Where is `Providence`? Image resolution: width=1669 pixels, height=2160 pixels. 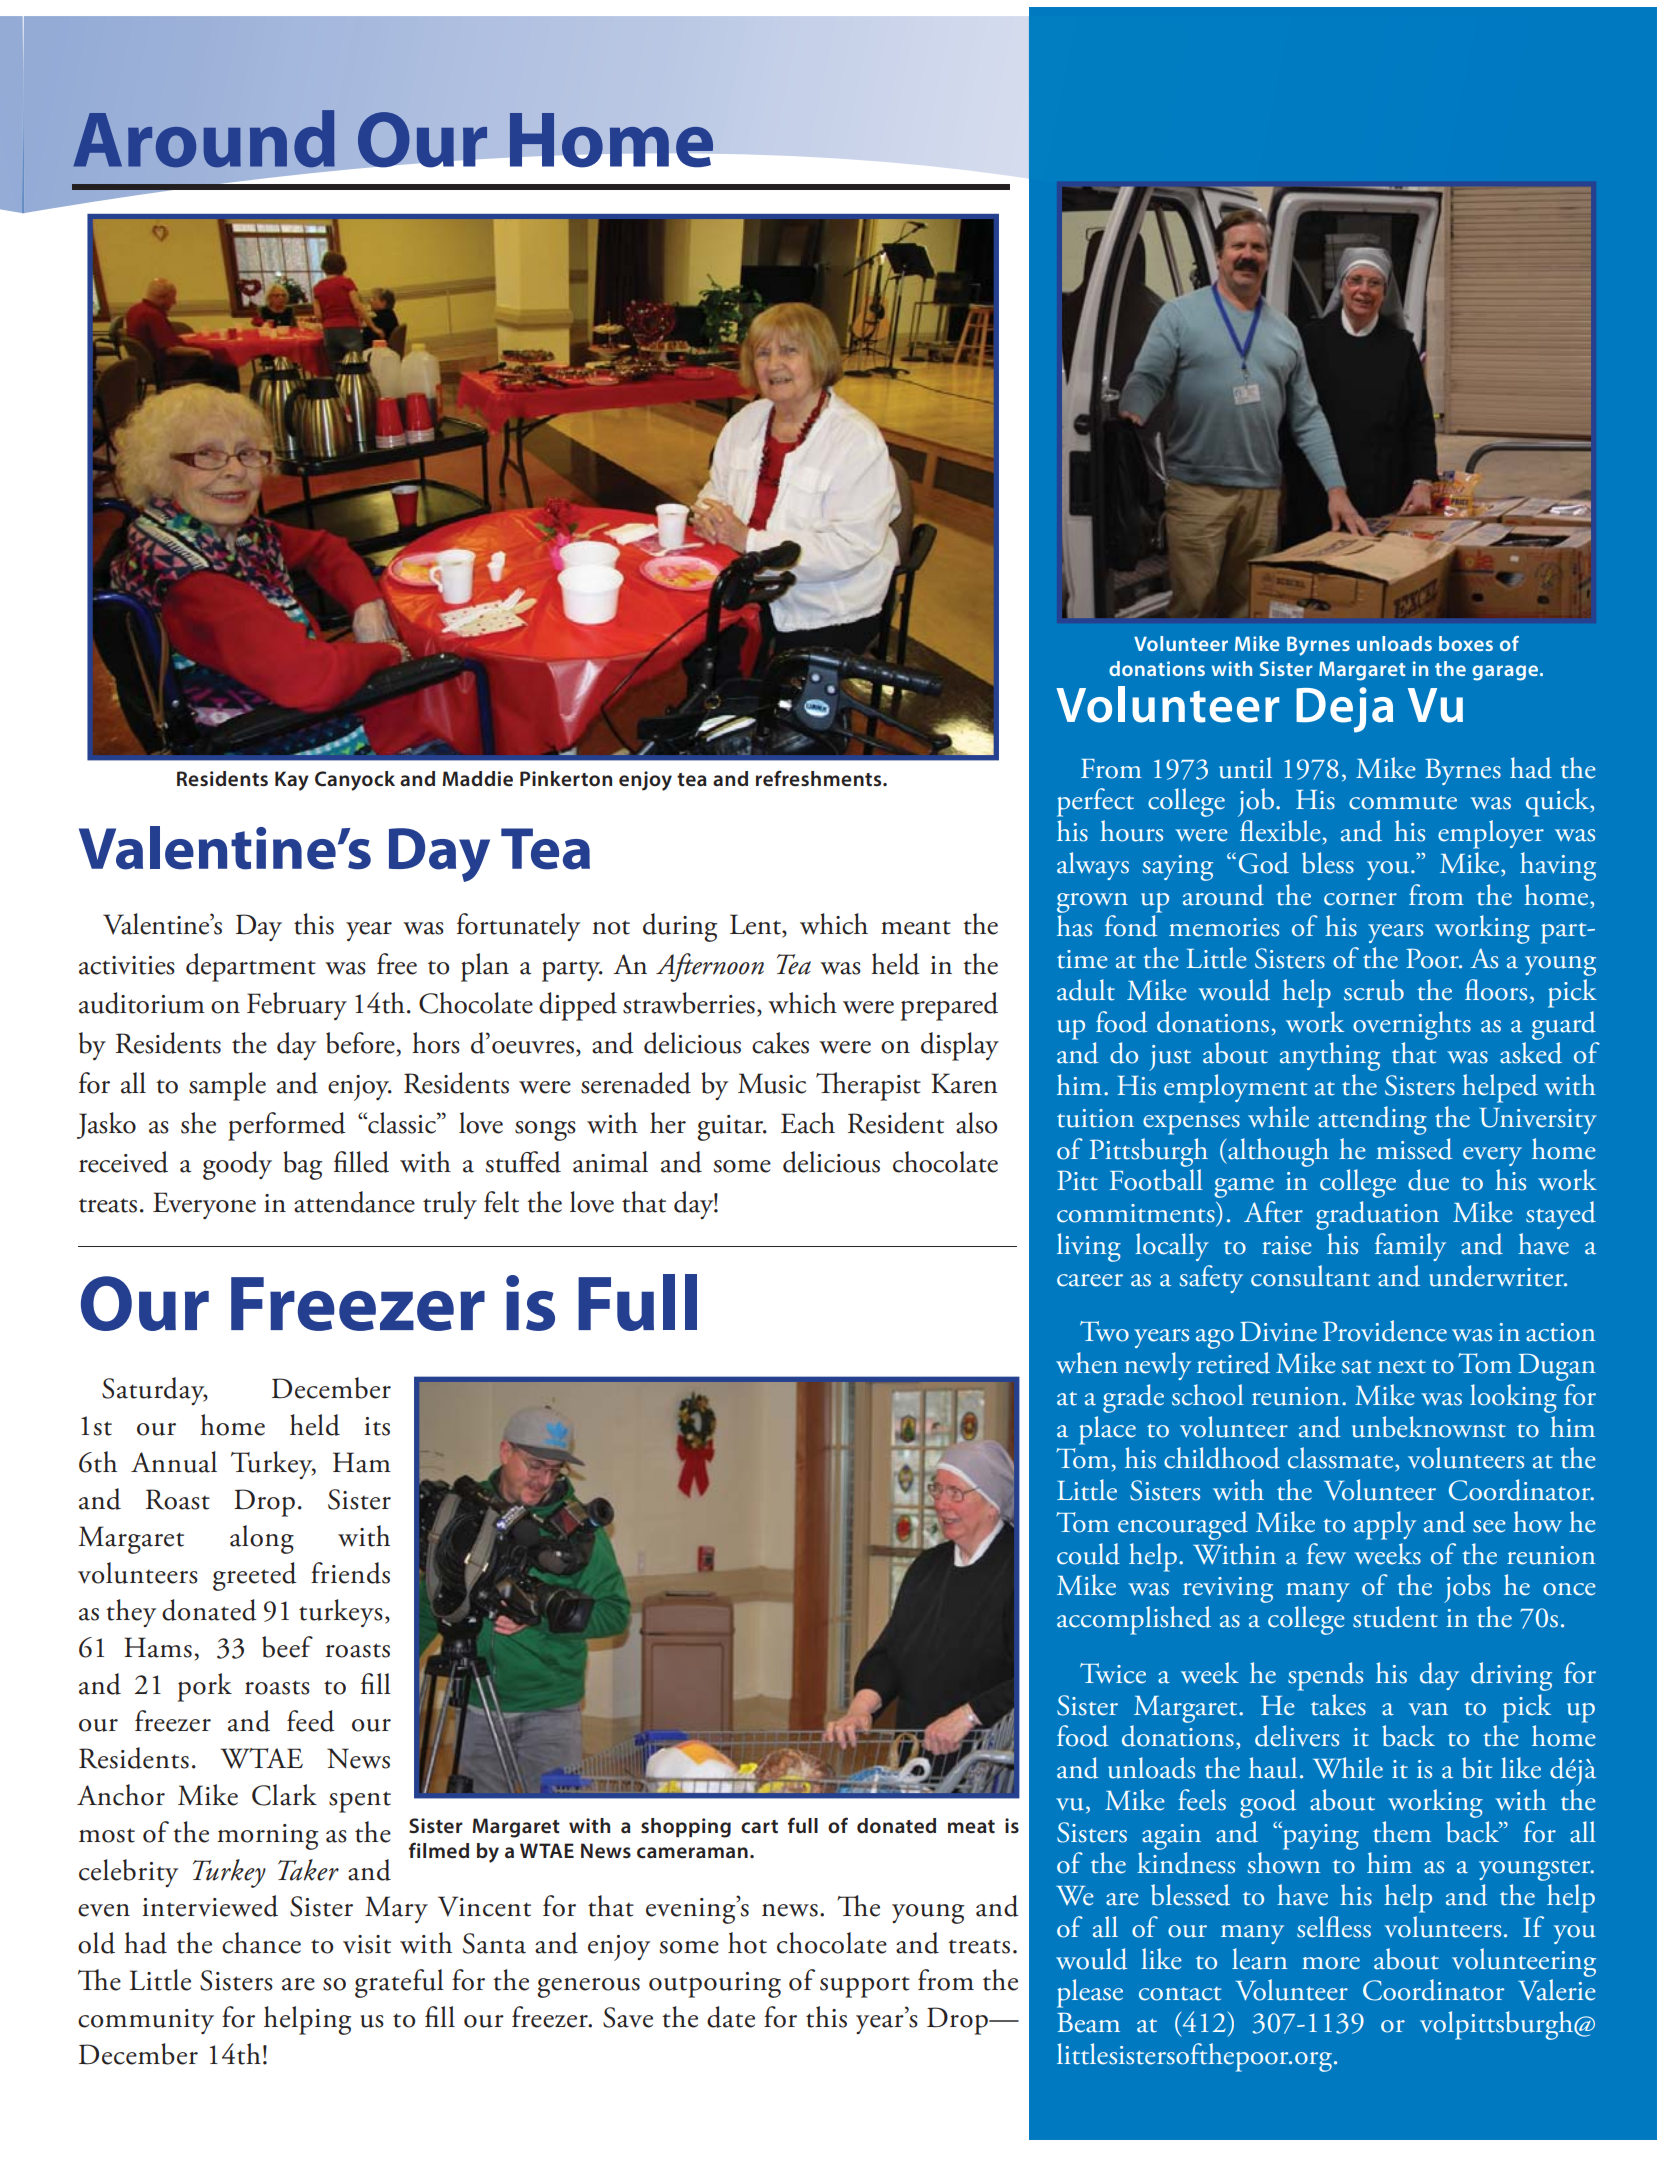
Providence is located at coordinates (1385, 1331).
